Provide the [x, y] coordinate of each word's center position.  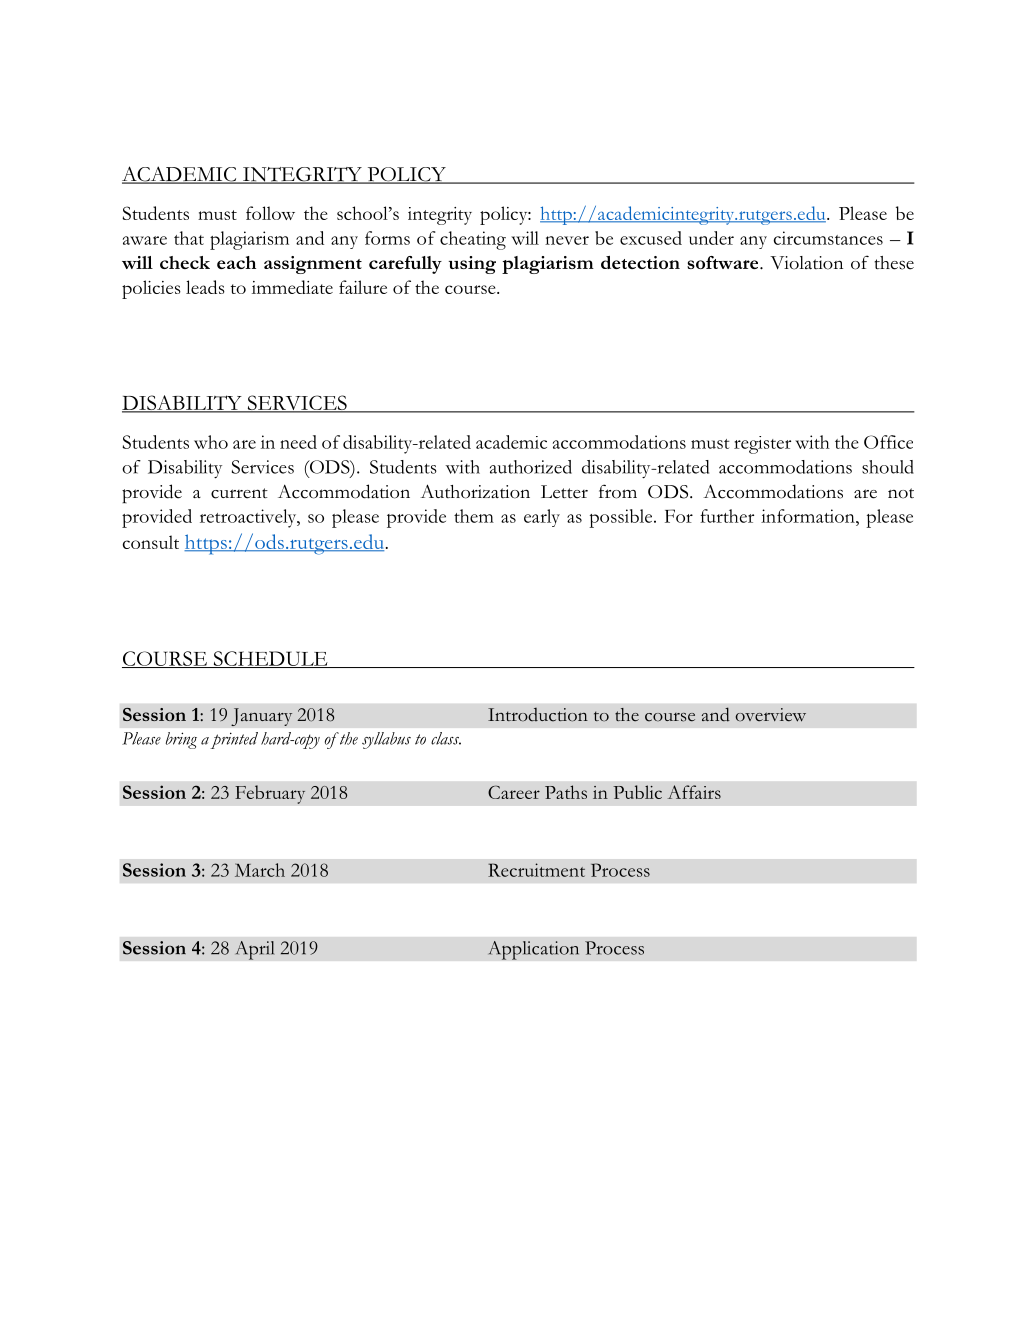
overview [771, 715]
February [270, 794]
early [542, 518]
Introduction [538, 715]
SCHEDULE [270, 659]
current [239, 493]
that [189, 238]
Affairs [694, 792]
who [211, 442]
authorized [531, 467]
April [255, 950]
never [567, 240]
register [762, 445]
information [809, 516]
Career [514, 792]
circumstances [828, 238]
